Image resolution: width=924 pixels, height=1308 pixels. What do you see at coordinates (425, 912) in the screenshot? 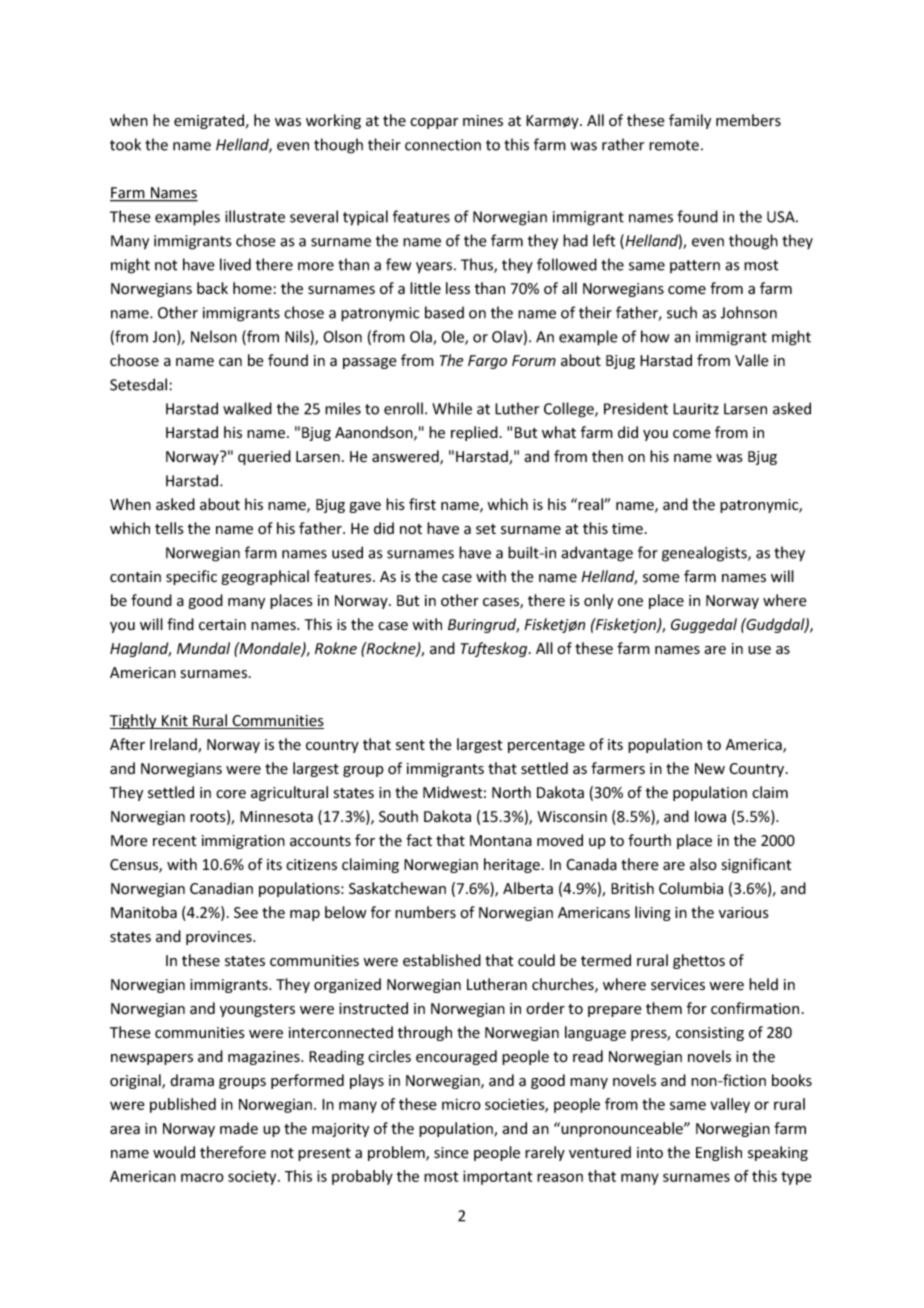
I see `numbers` at bounding box center [425, 912].
